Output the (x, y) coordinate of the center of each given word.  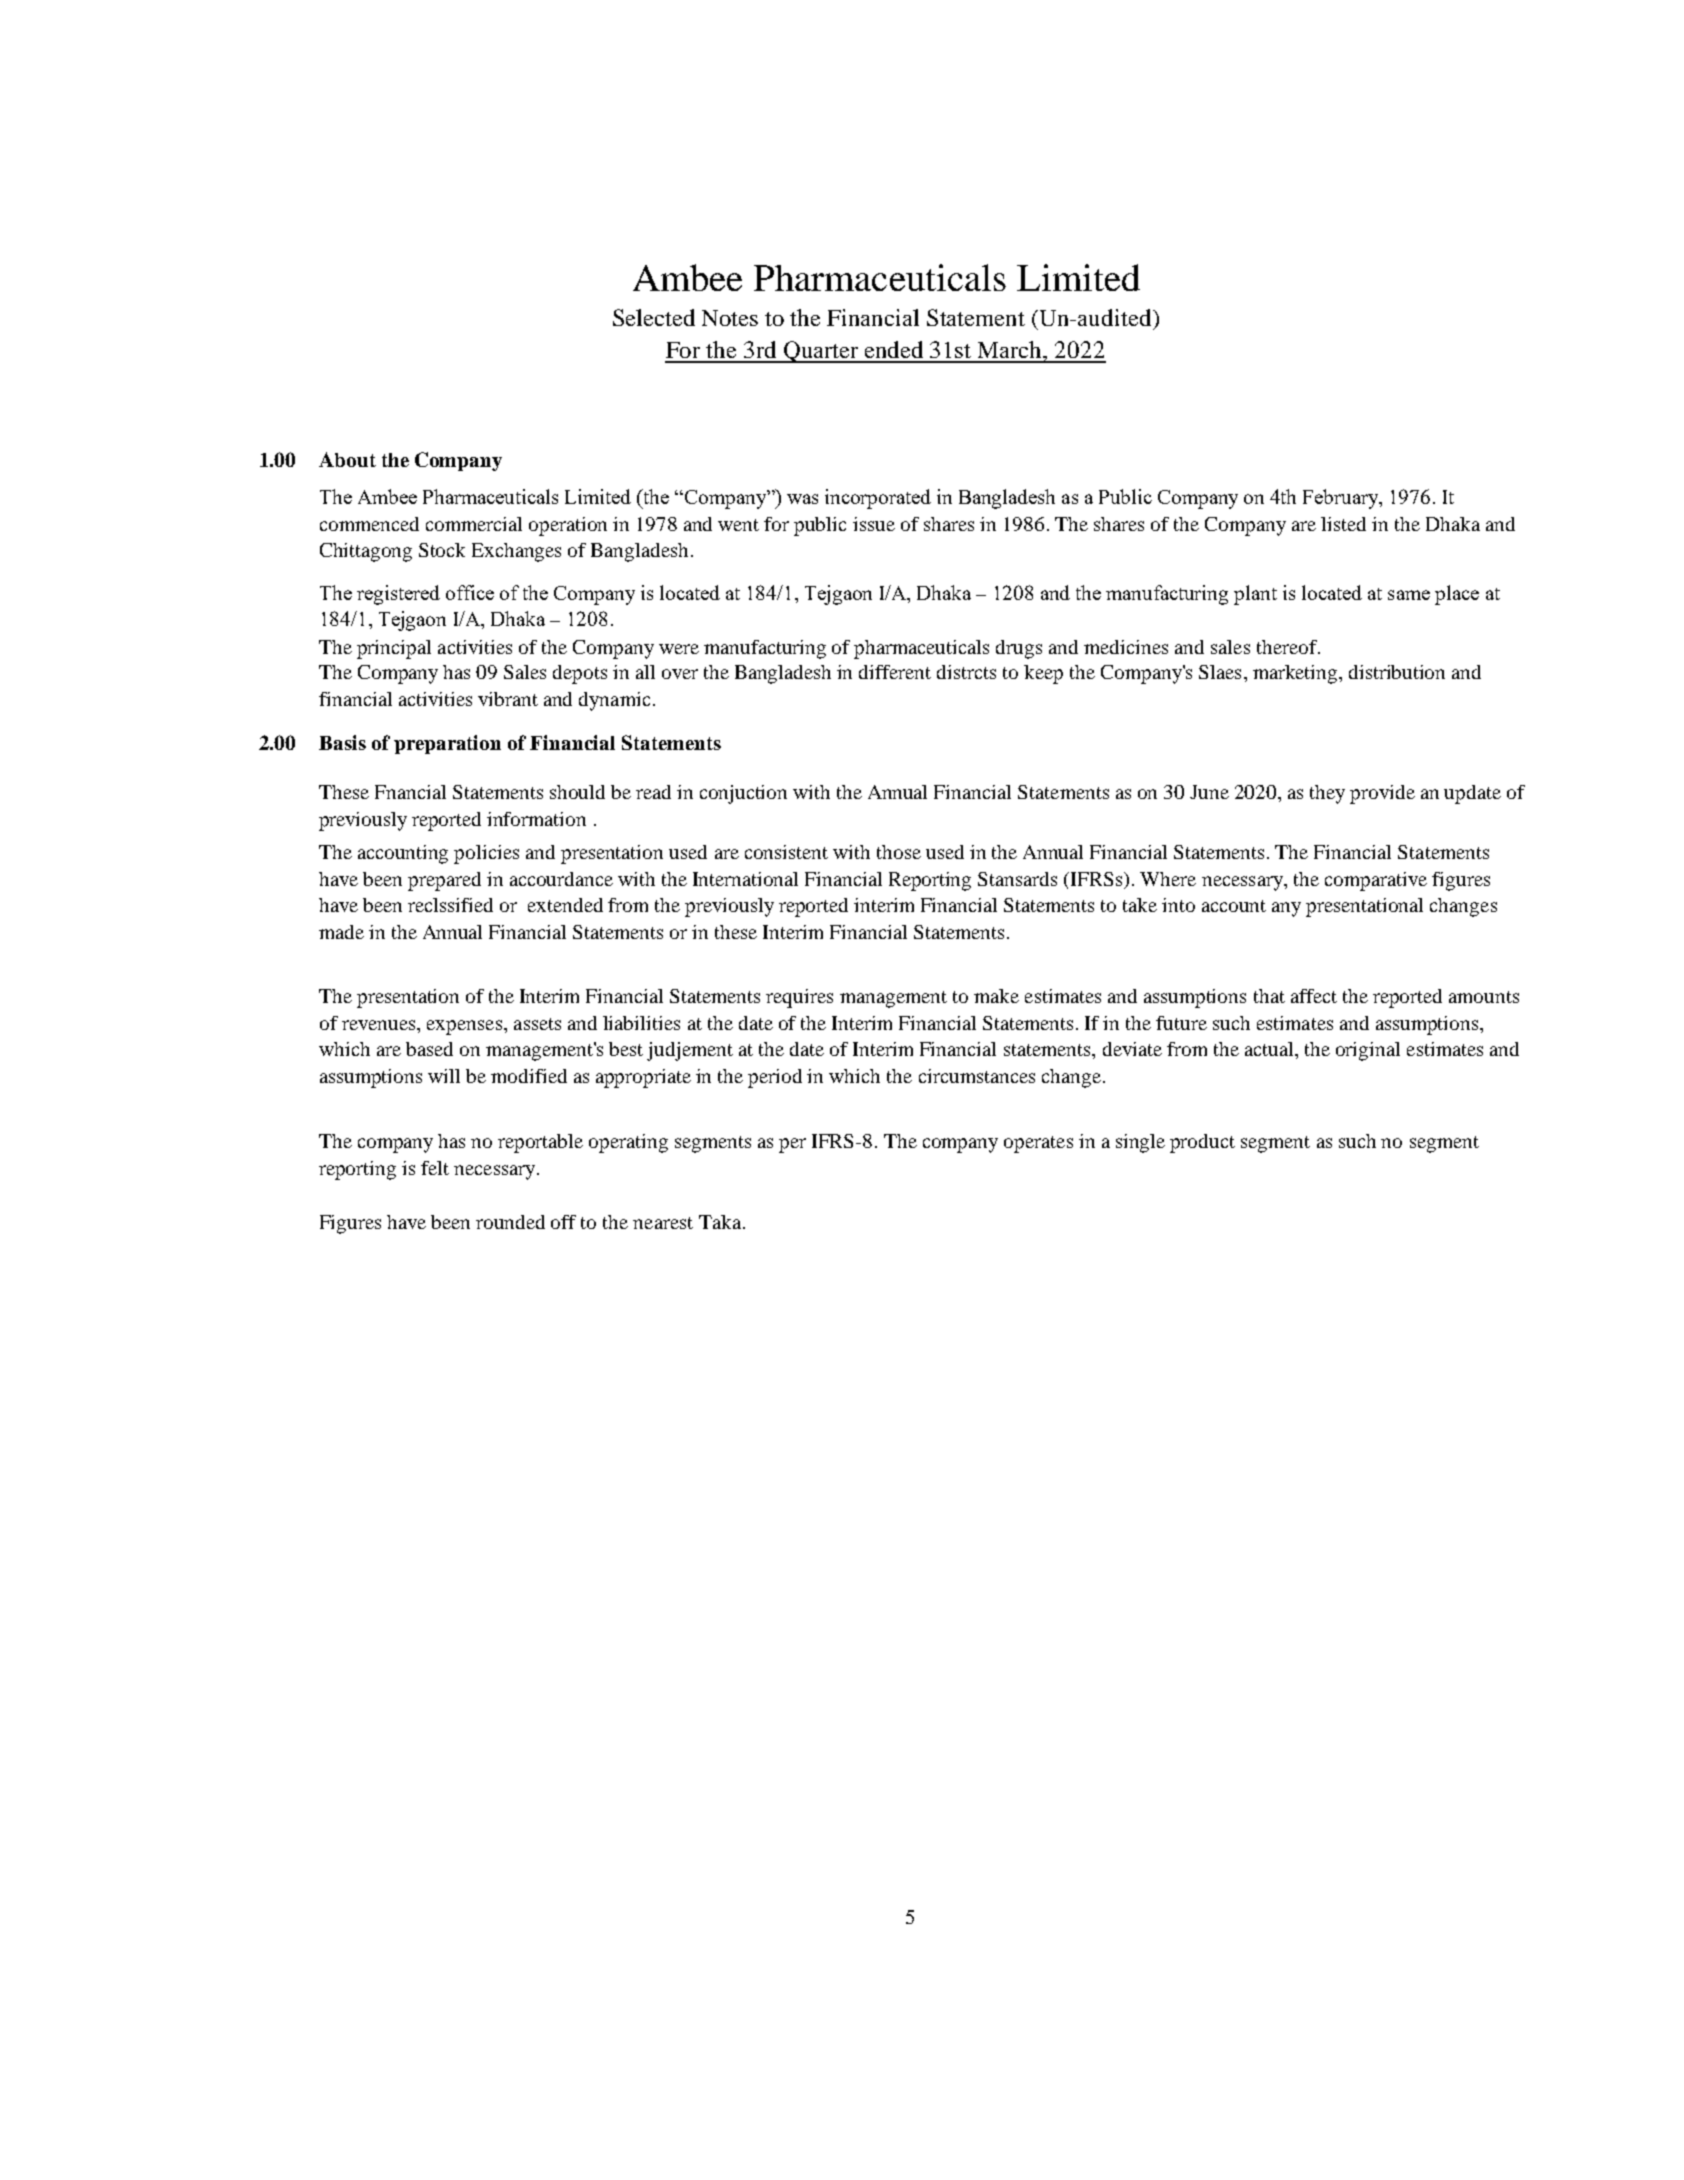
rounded (510, 1222)
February (1342, 499)
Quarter (821, 352)
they (1327, 794)
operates (1038, 1144)
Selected (654, 317)
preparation (447, 744)
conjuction (743, 794)
